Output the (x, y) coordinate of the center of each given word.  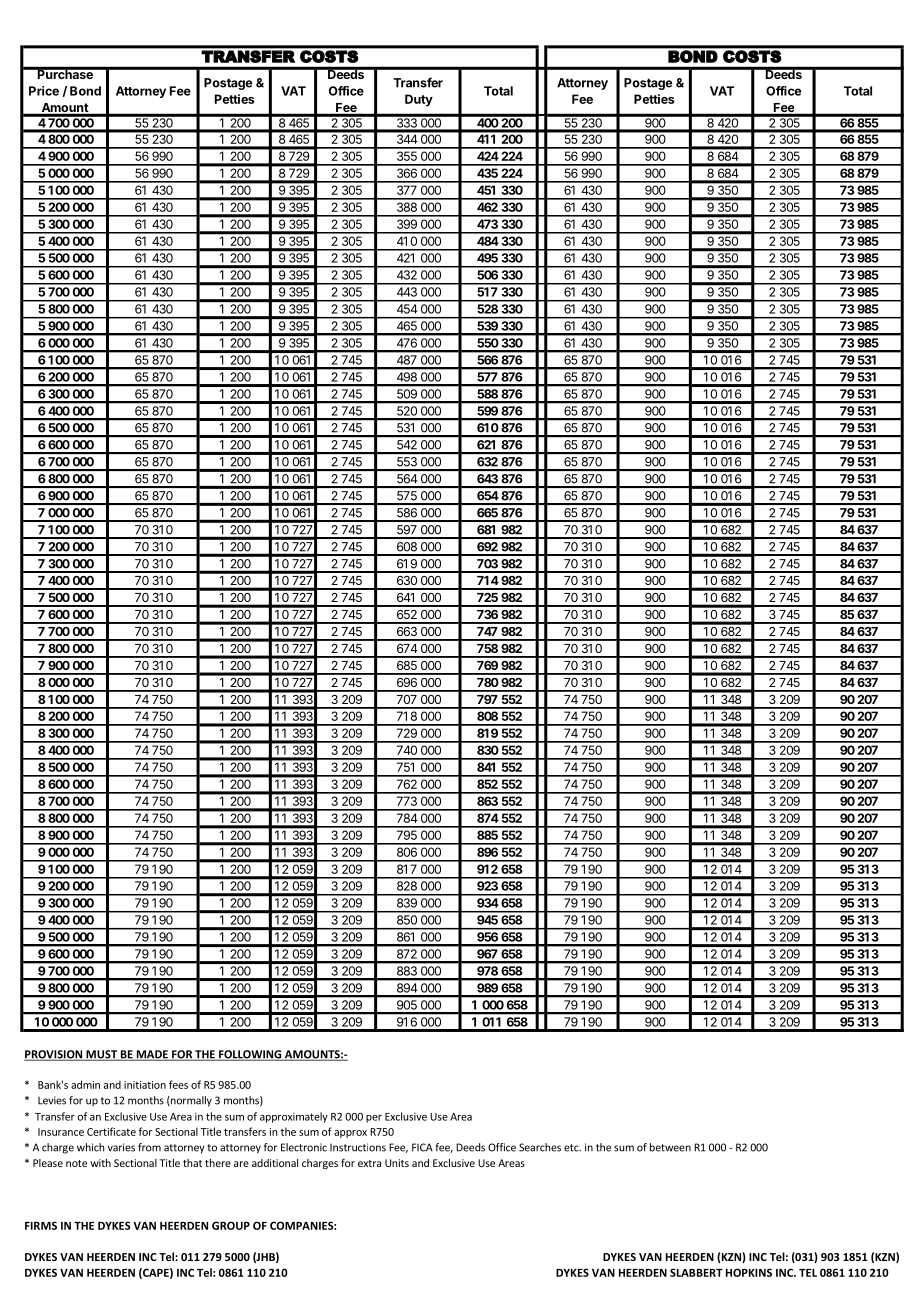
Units (397, 1163)
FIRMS (41, 1225)
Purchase (65, 73)
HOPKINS (749, 1272)
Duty (419, 100)
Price (44, 91)
